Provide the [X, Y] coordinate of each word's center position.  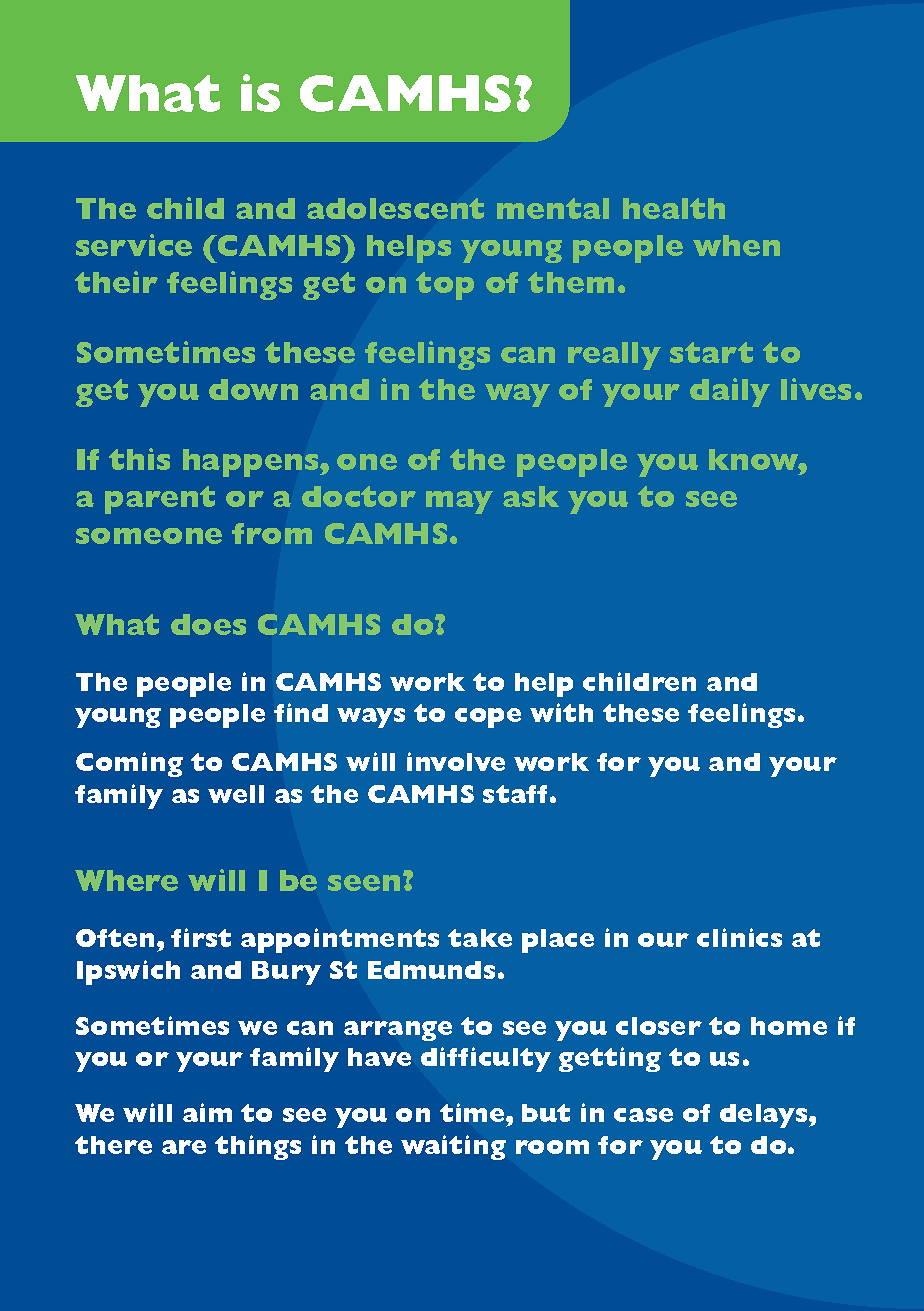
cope [488, 718]
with [561, 712]
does [208, 624]
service [134, 245]
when [736, 245]
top [445, 286]
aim [207, 1112]
